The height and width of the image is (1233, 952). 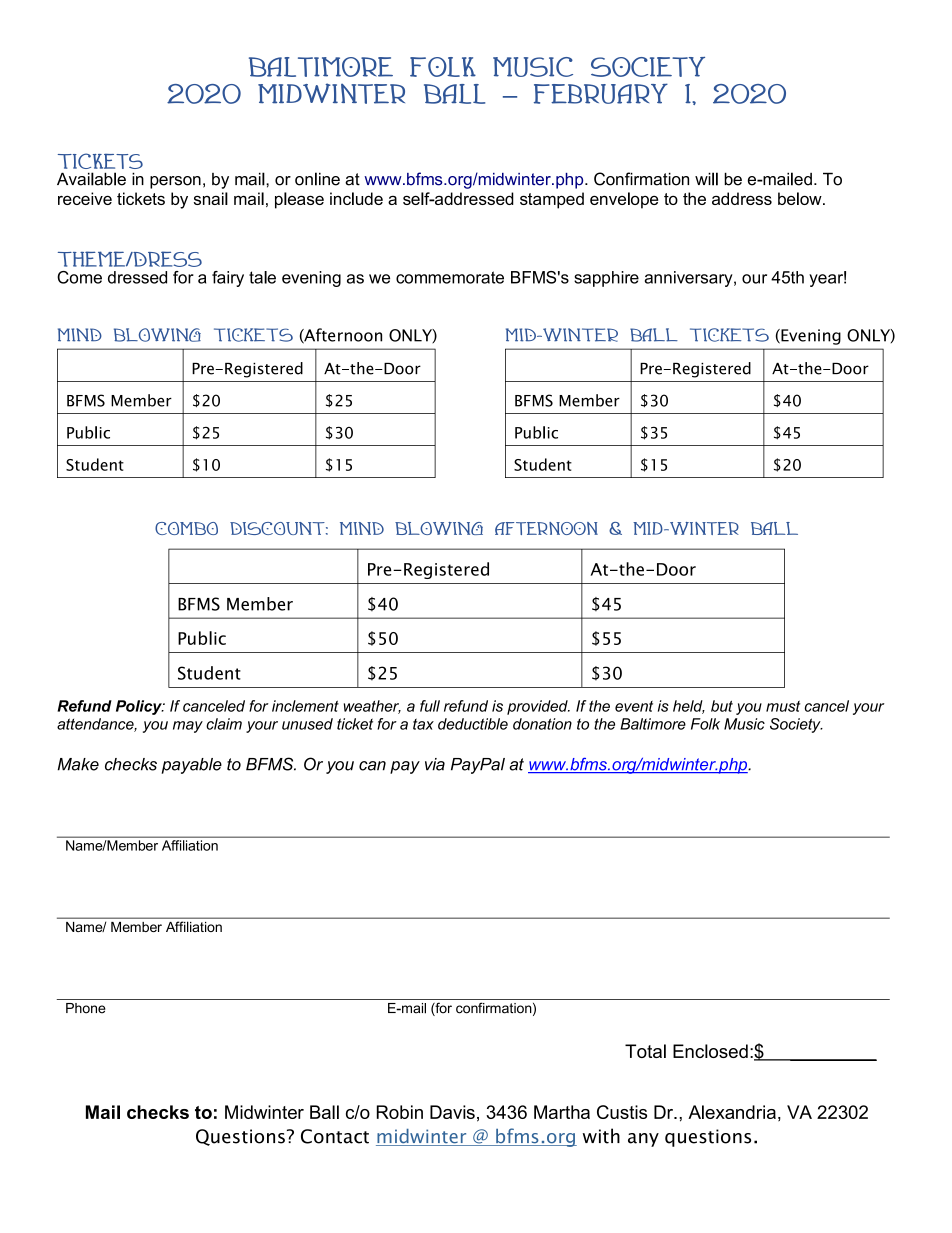 What do you see at coordinates (435, 764) in the image?
I see `via` at bounding box center [435, 764].
